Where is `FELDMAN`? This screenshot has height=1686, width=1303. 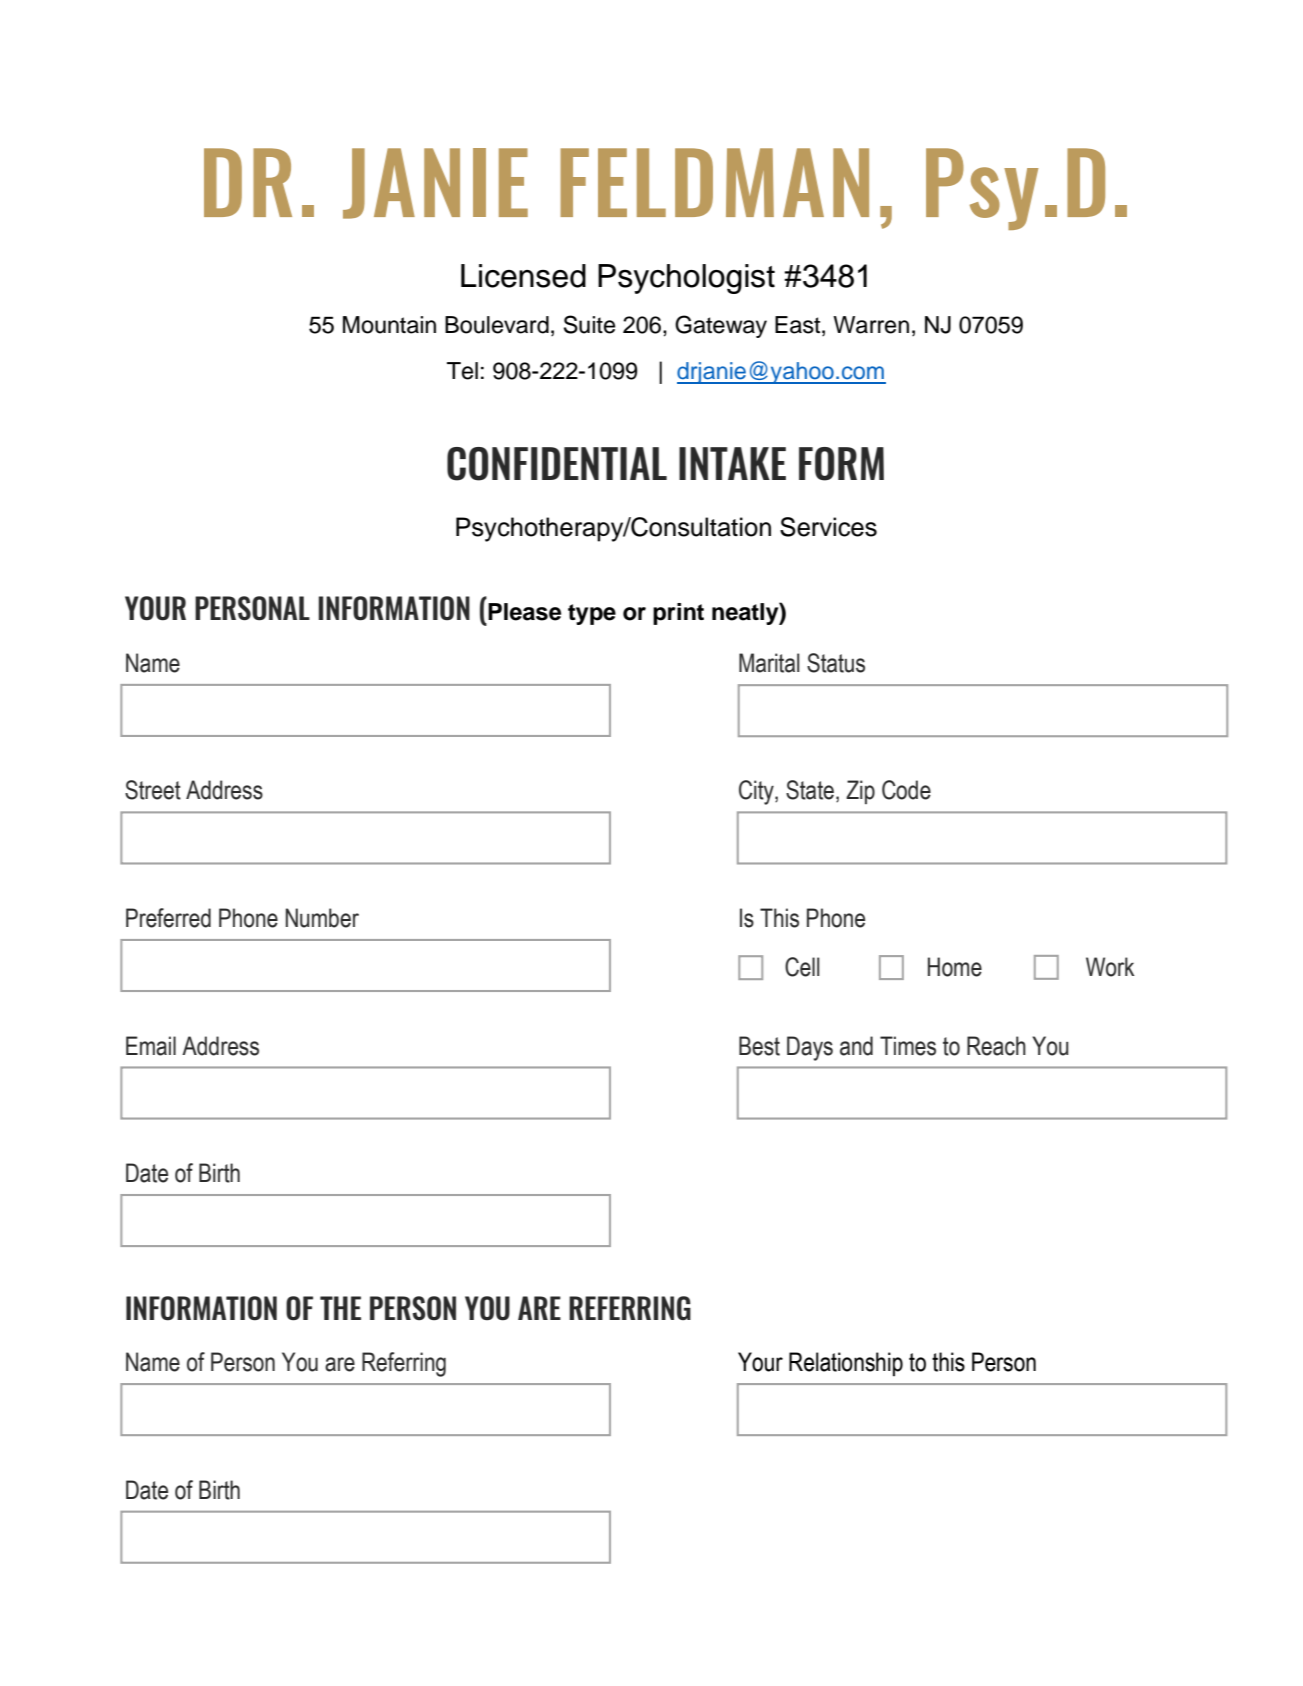
FELDMAN is located at coordinates (714, 182).
